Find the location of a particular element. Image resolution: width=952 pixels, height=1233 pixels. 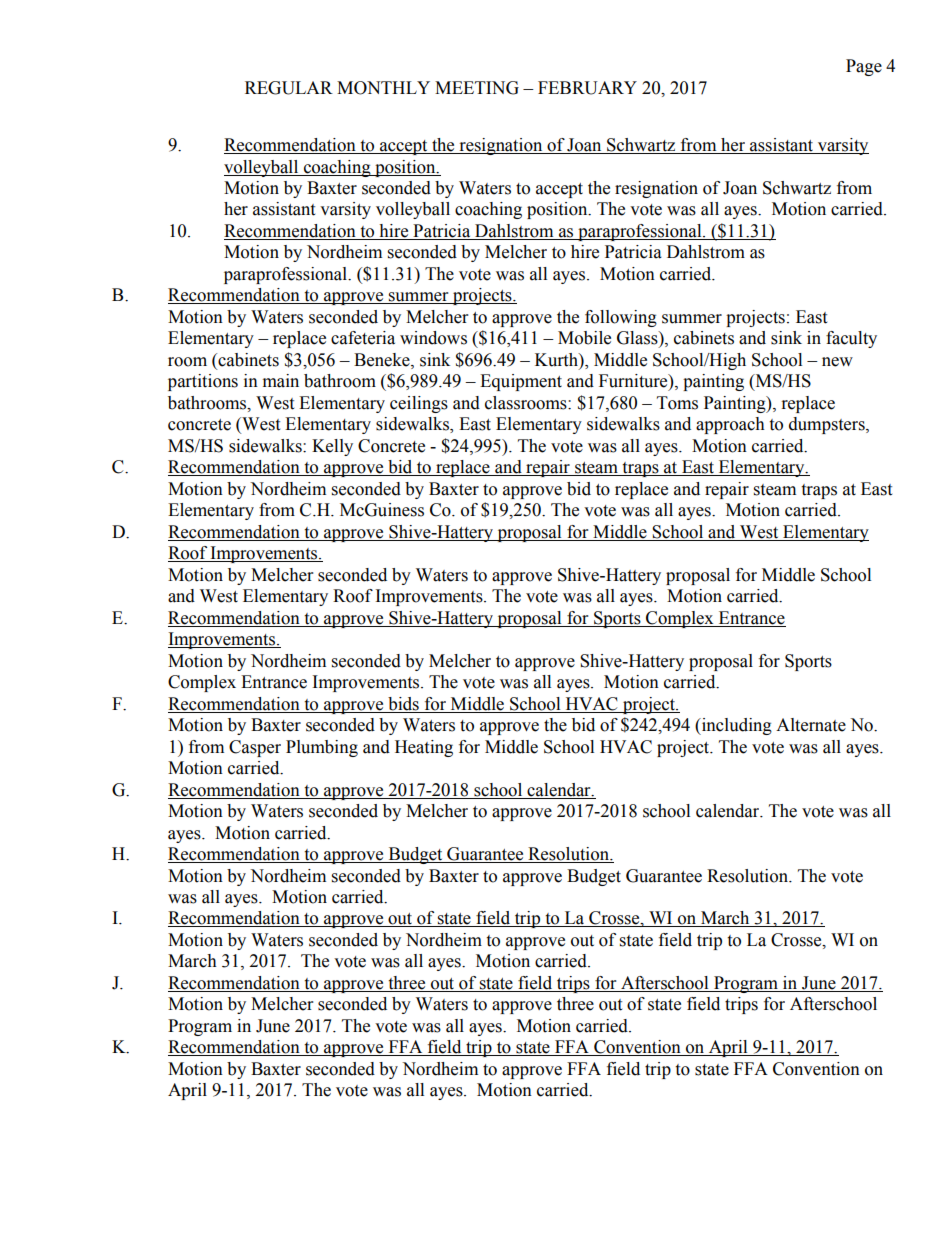

dumpsters is located at coordinates (828, 425).
